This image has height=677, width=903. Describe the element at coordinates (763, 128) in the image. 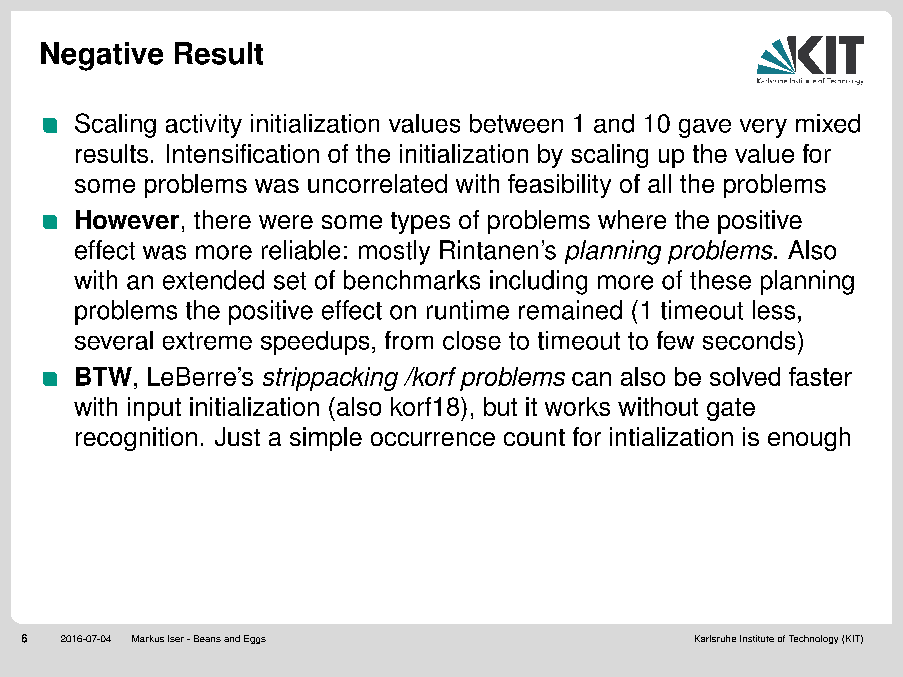

I see `very` at that location.
